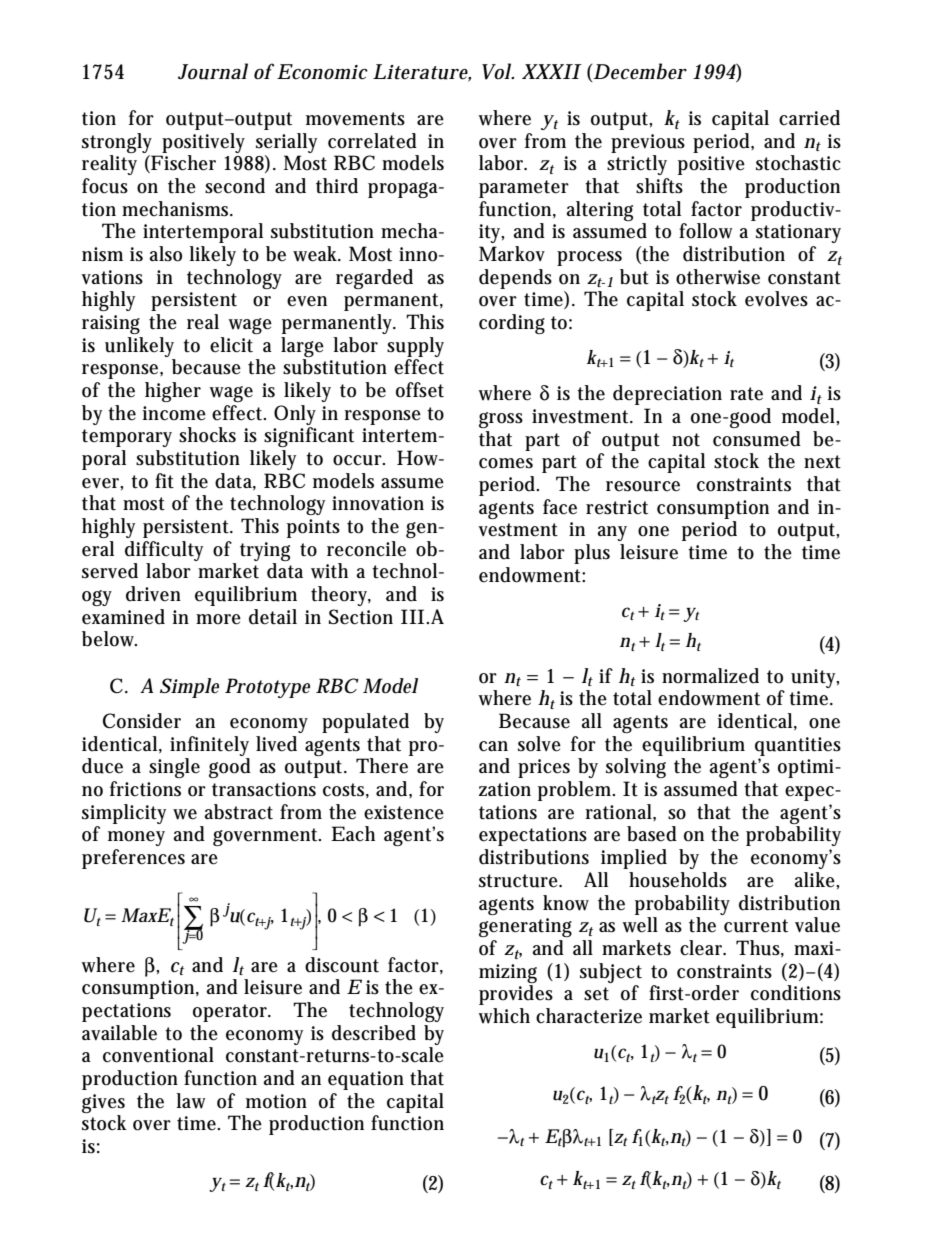 The image size is (952, 1259). I want to click on consumed, so click(757, 439).
